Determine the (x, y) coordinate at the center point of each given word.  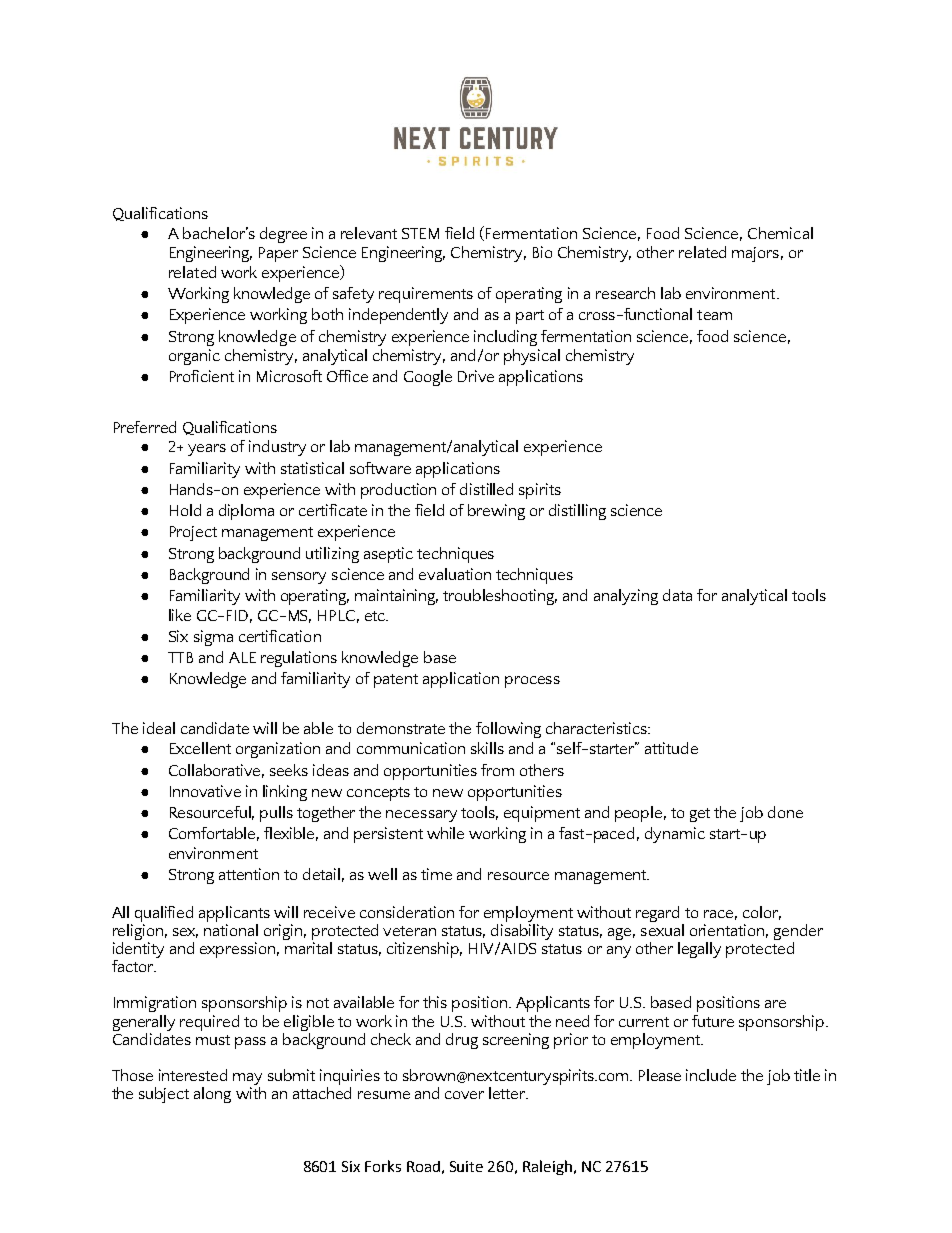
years (207, 450)
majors (755, 254)
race (718, 914)
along (212, 1095)
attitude (671, 748)
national (231, 928)
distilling (577, 512)
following (508, 730)
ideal (159, 728)
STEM (420, 233)
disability (522, 932)
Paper (278, 254)
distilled (486, 489)
